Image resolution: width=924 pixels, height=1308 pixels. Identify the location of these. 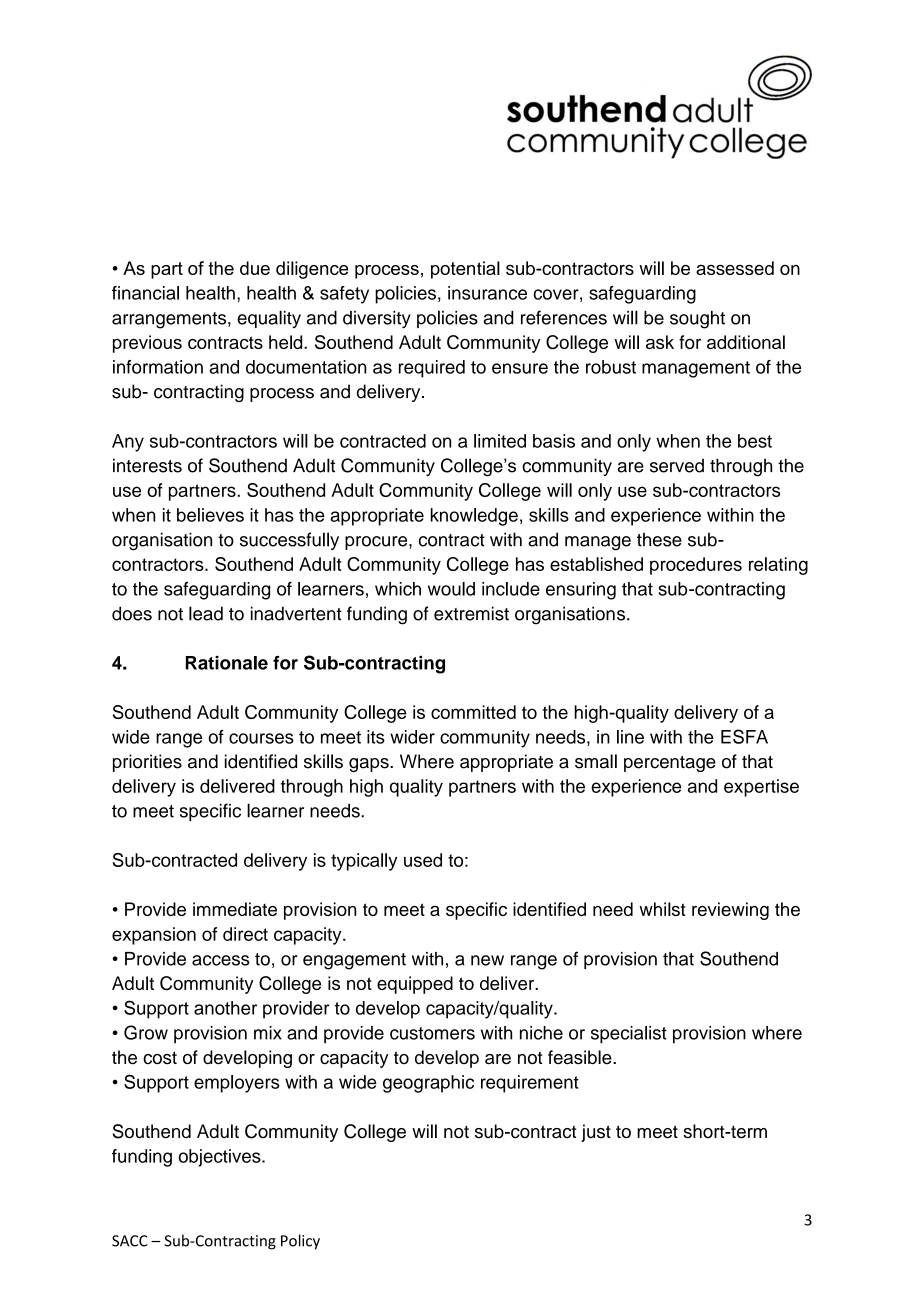
(659, 539).
